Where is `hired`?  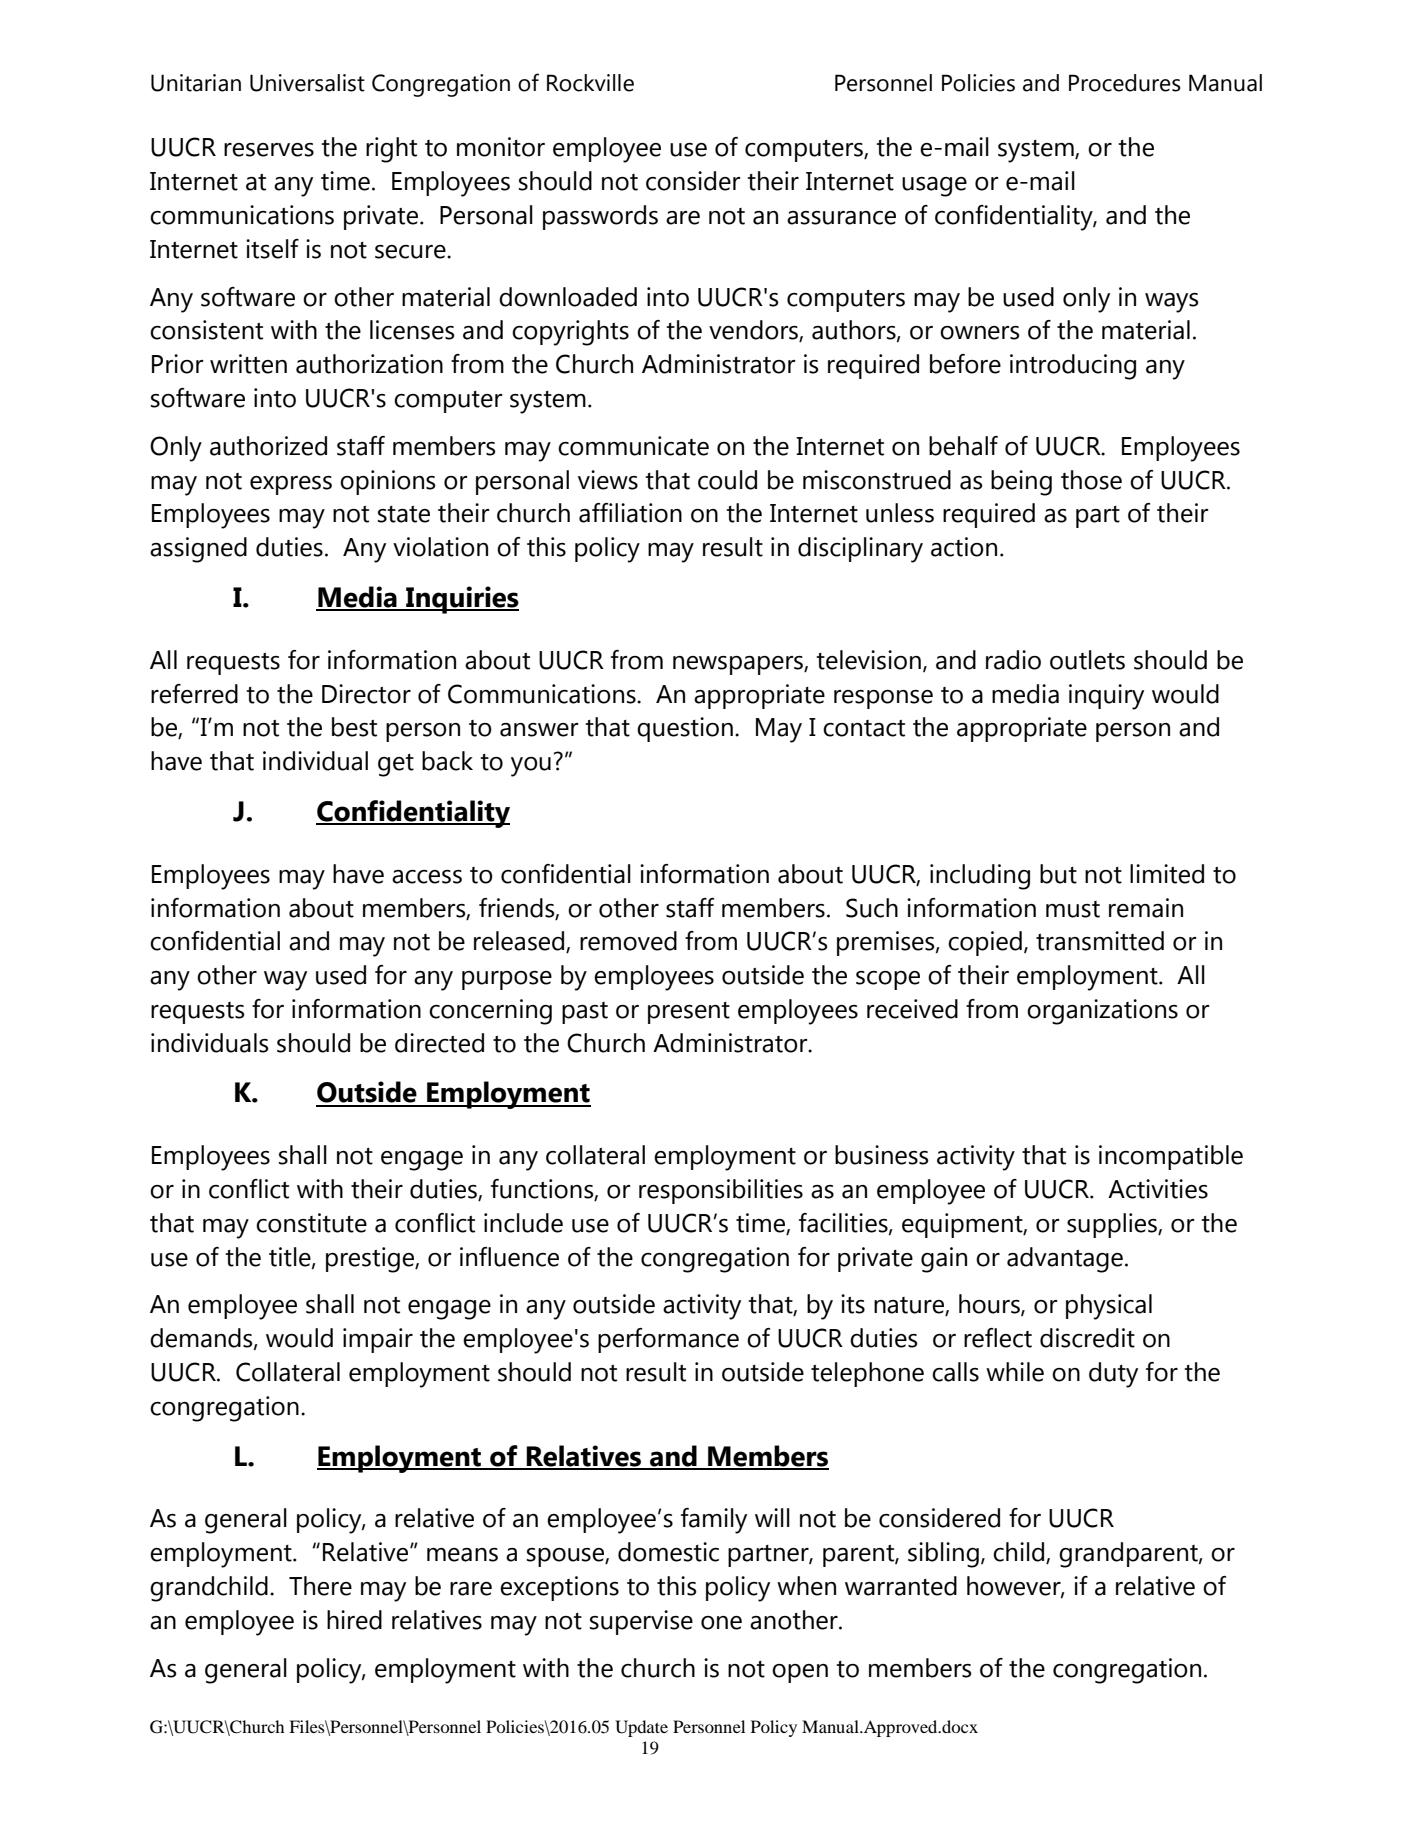 hired is located at coordinates (354, 1620).
